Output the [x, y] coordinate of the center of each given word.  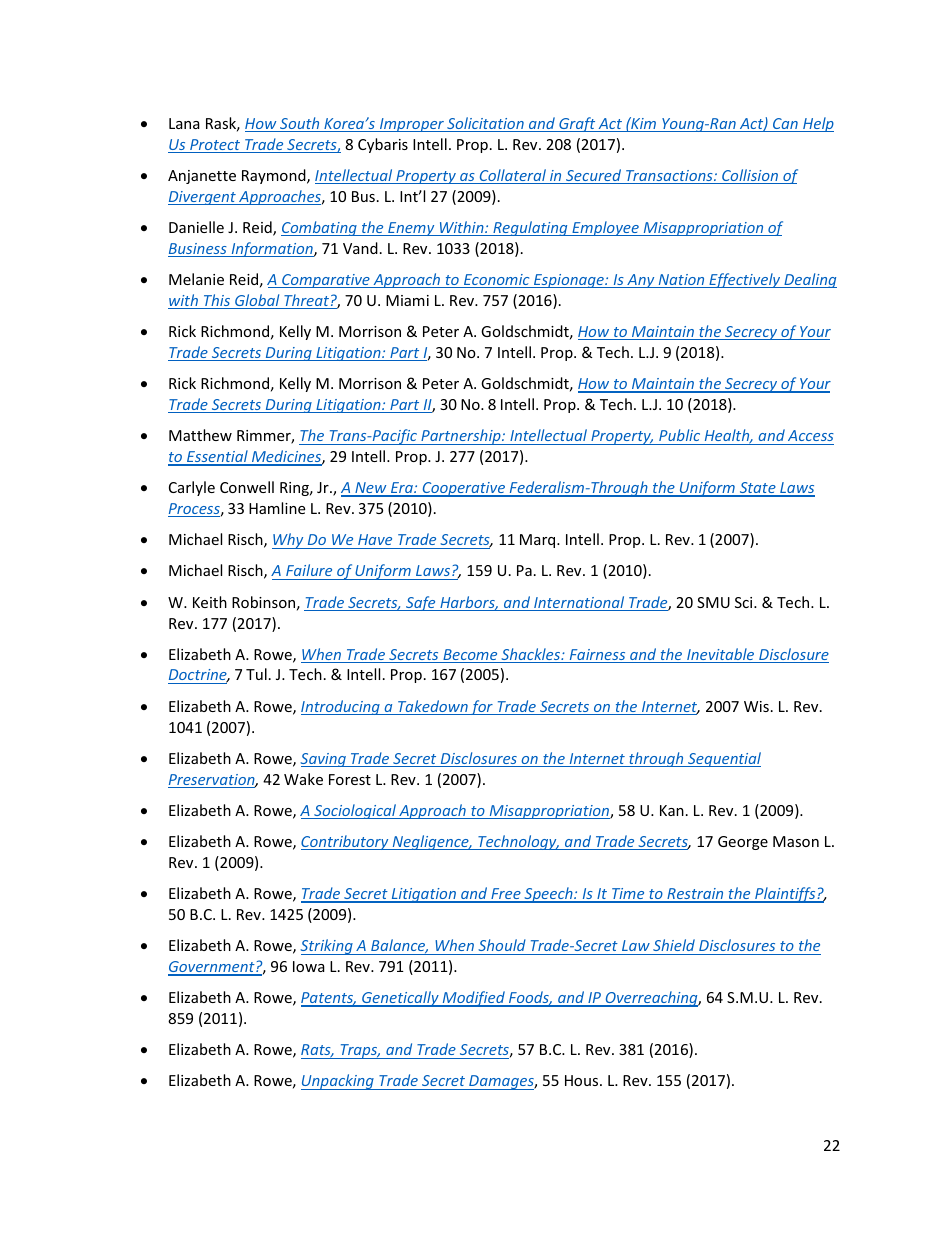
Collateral [513, 176]
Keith [210, 602]
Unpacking [338, 1082]
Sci [745, 602]
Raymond [275, 176]
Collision [750, 176]
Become [470, 656]
